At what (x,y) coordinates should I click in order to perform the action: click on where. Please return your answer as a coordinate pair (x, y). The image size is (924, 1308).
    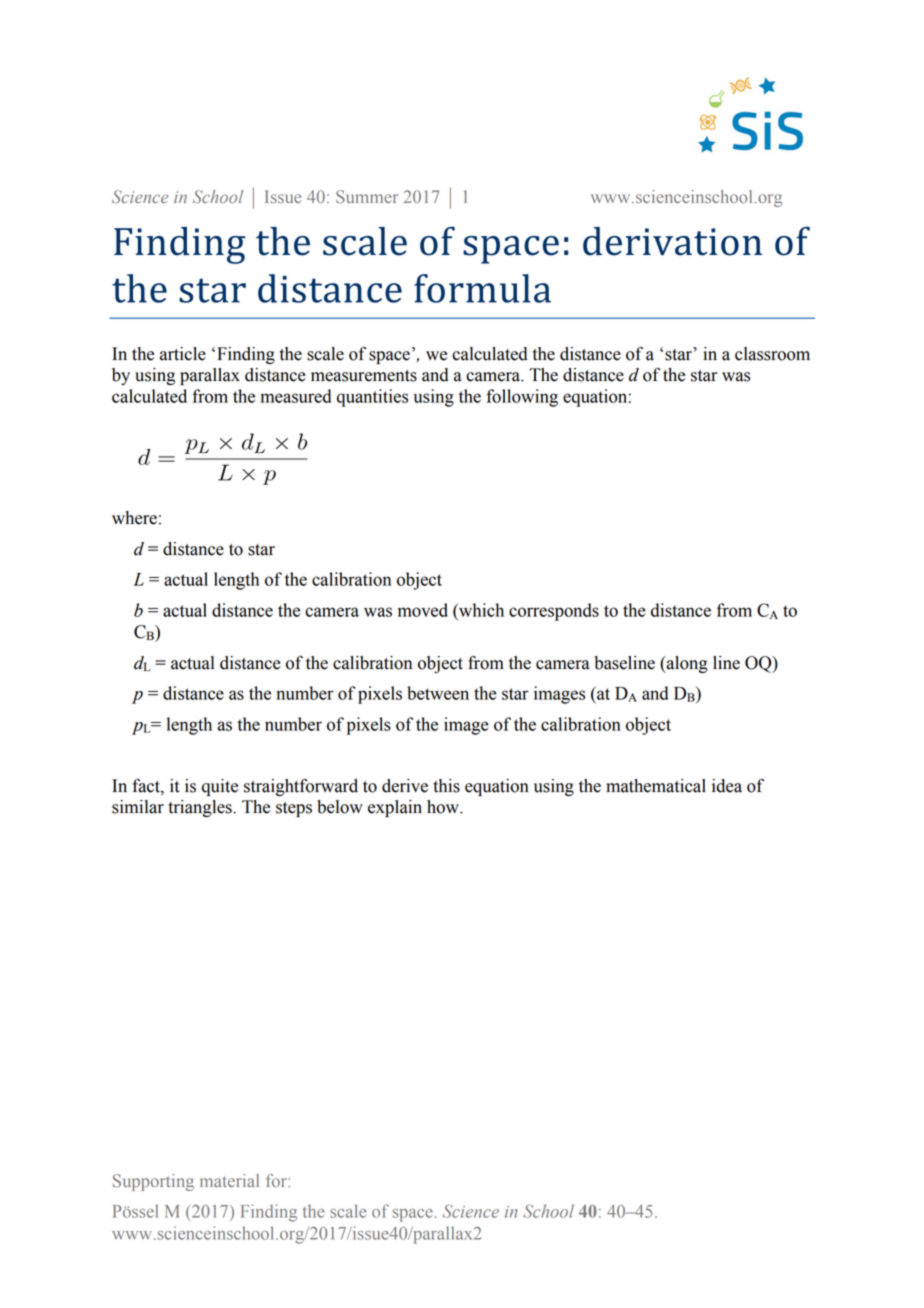
    Looking at the image, I should click on (134, 518).
